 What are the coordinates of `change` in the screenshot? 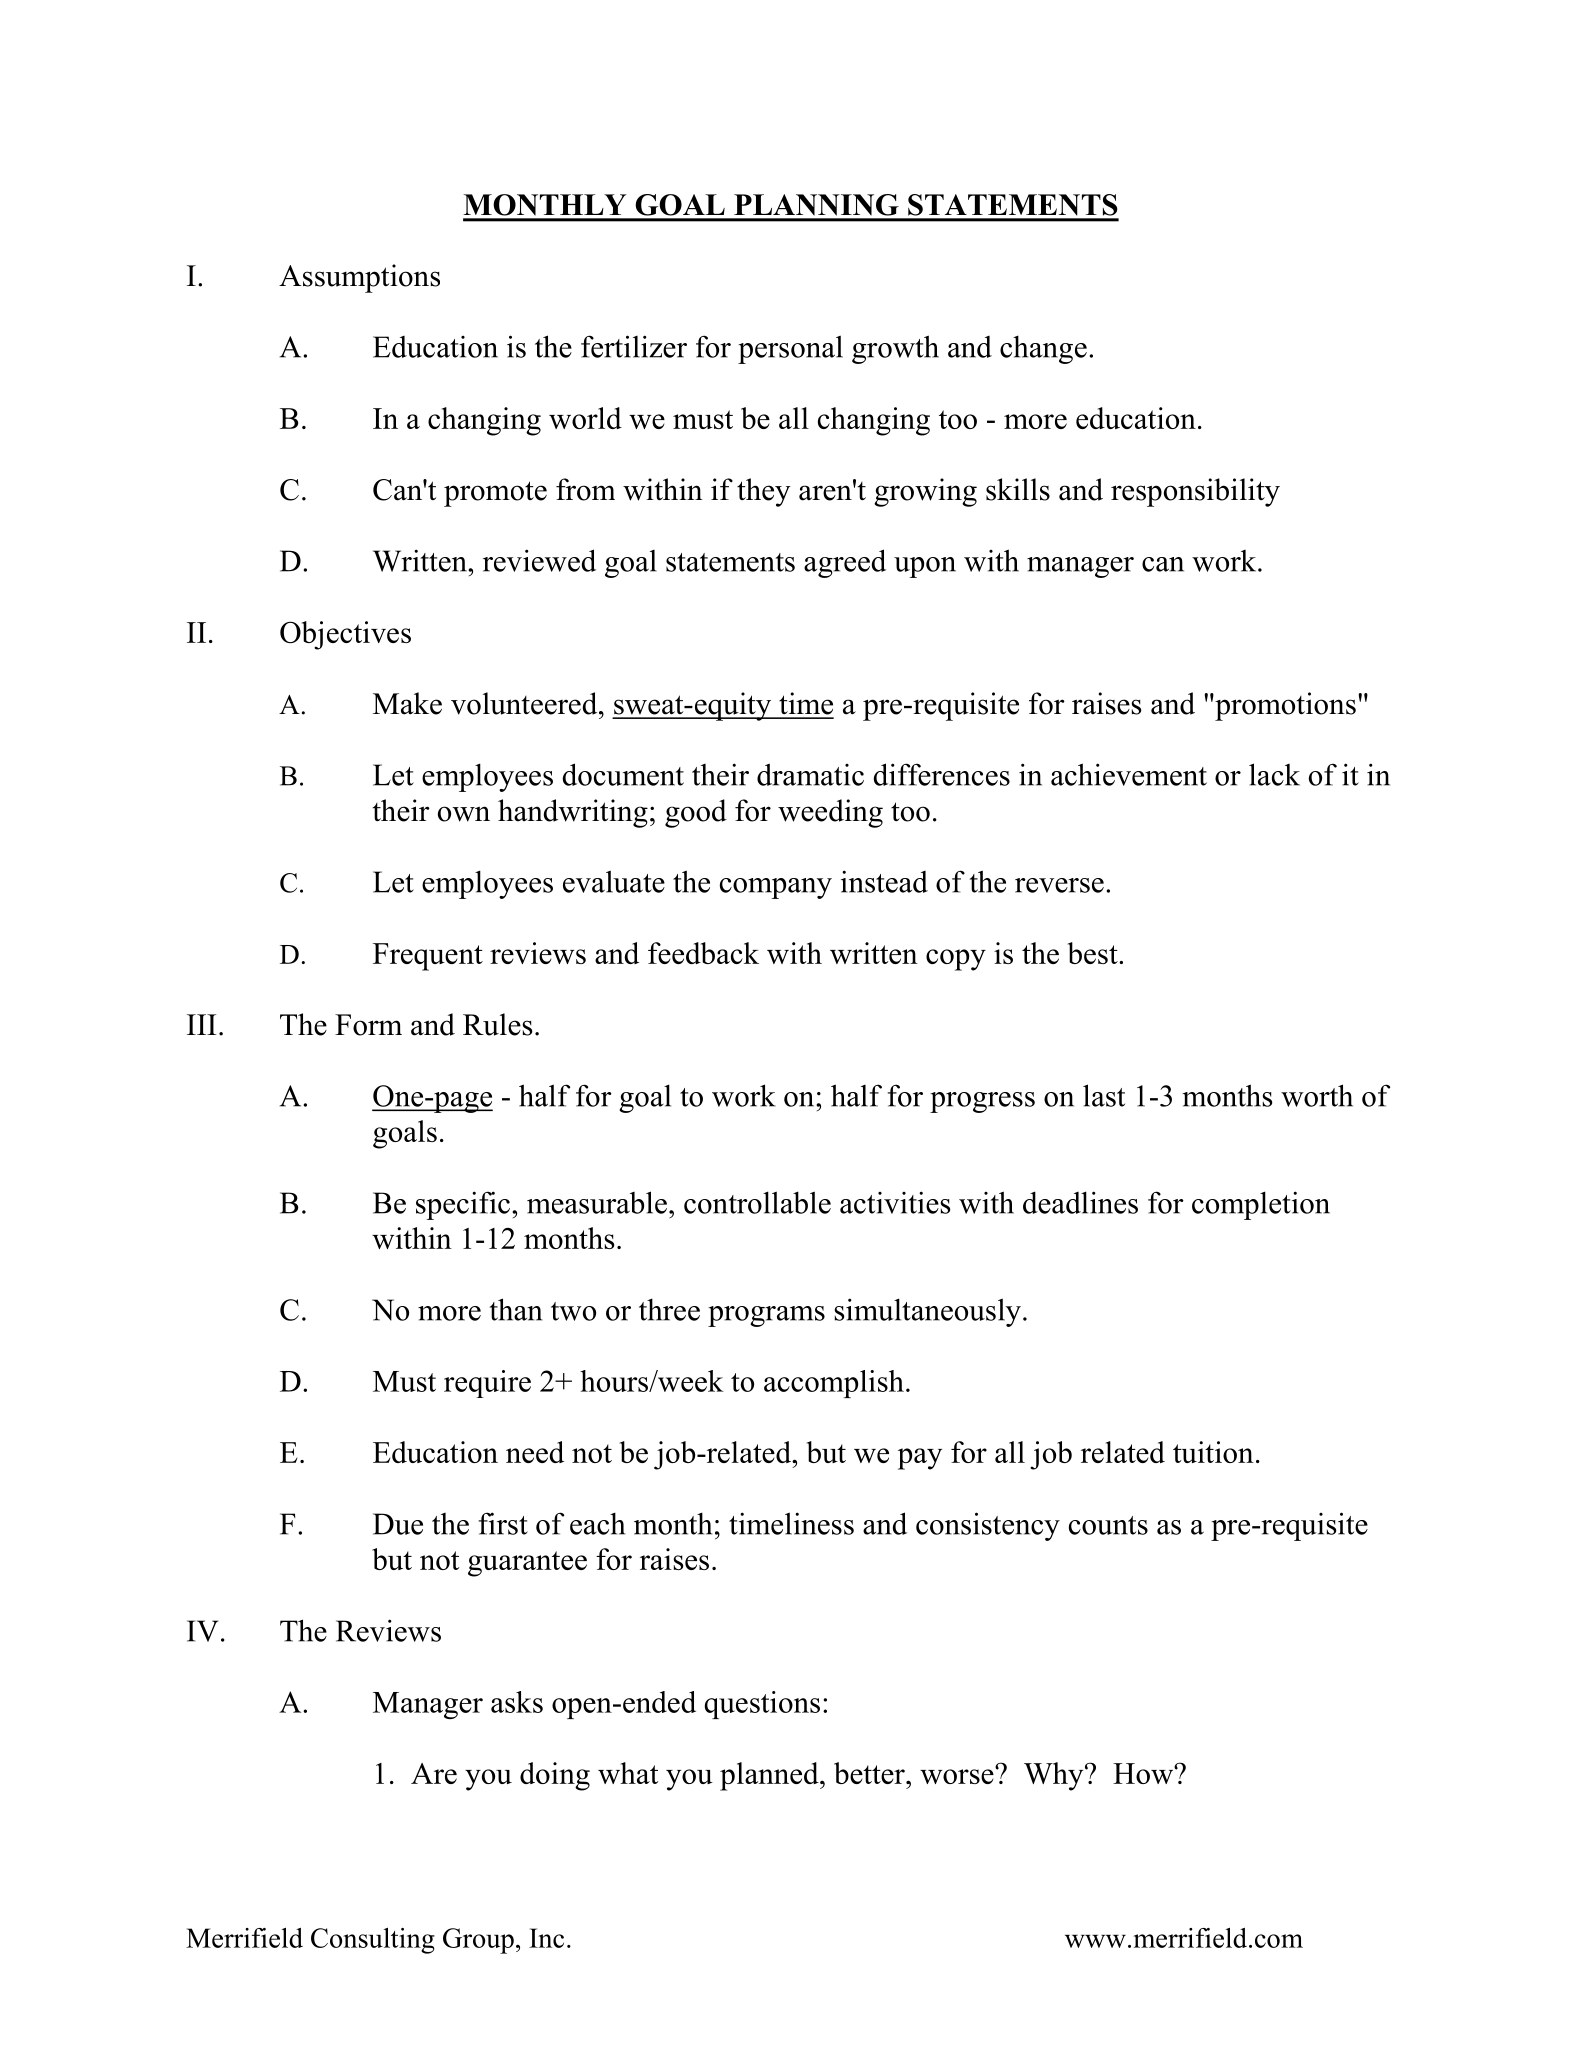 It's located at (1043, 349).
